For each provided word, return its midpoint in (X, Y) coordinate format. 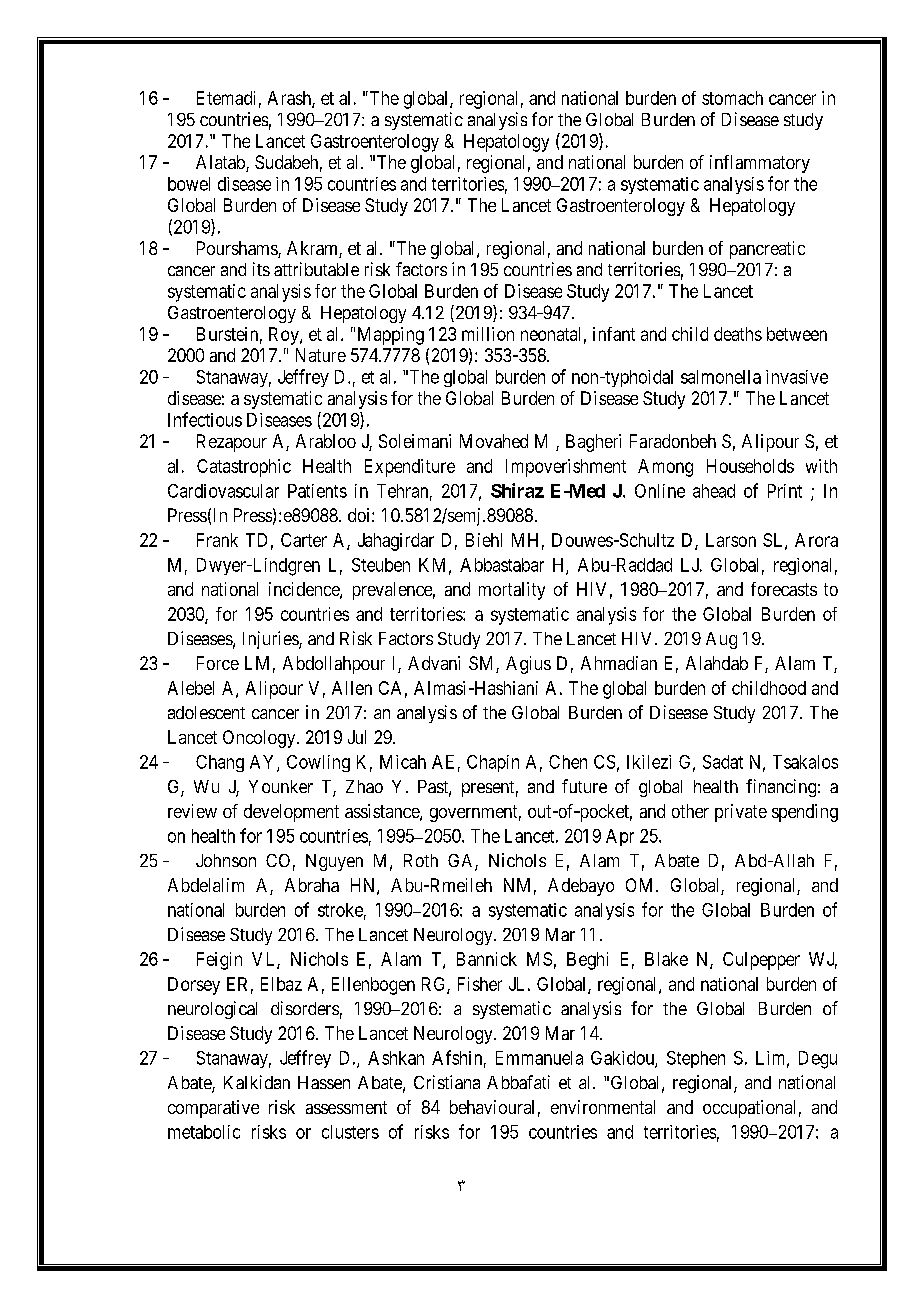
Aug (721, 640)
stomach (732, 98)
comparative (213, 1109)
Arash (290, 99)
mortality (512, 591)
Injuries (271, 640)
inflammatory (760, 164)
